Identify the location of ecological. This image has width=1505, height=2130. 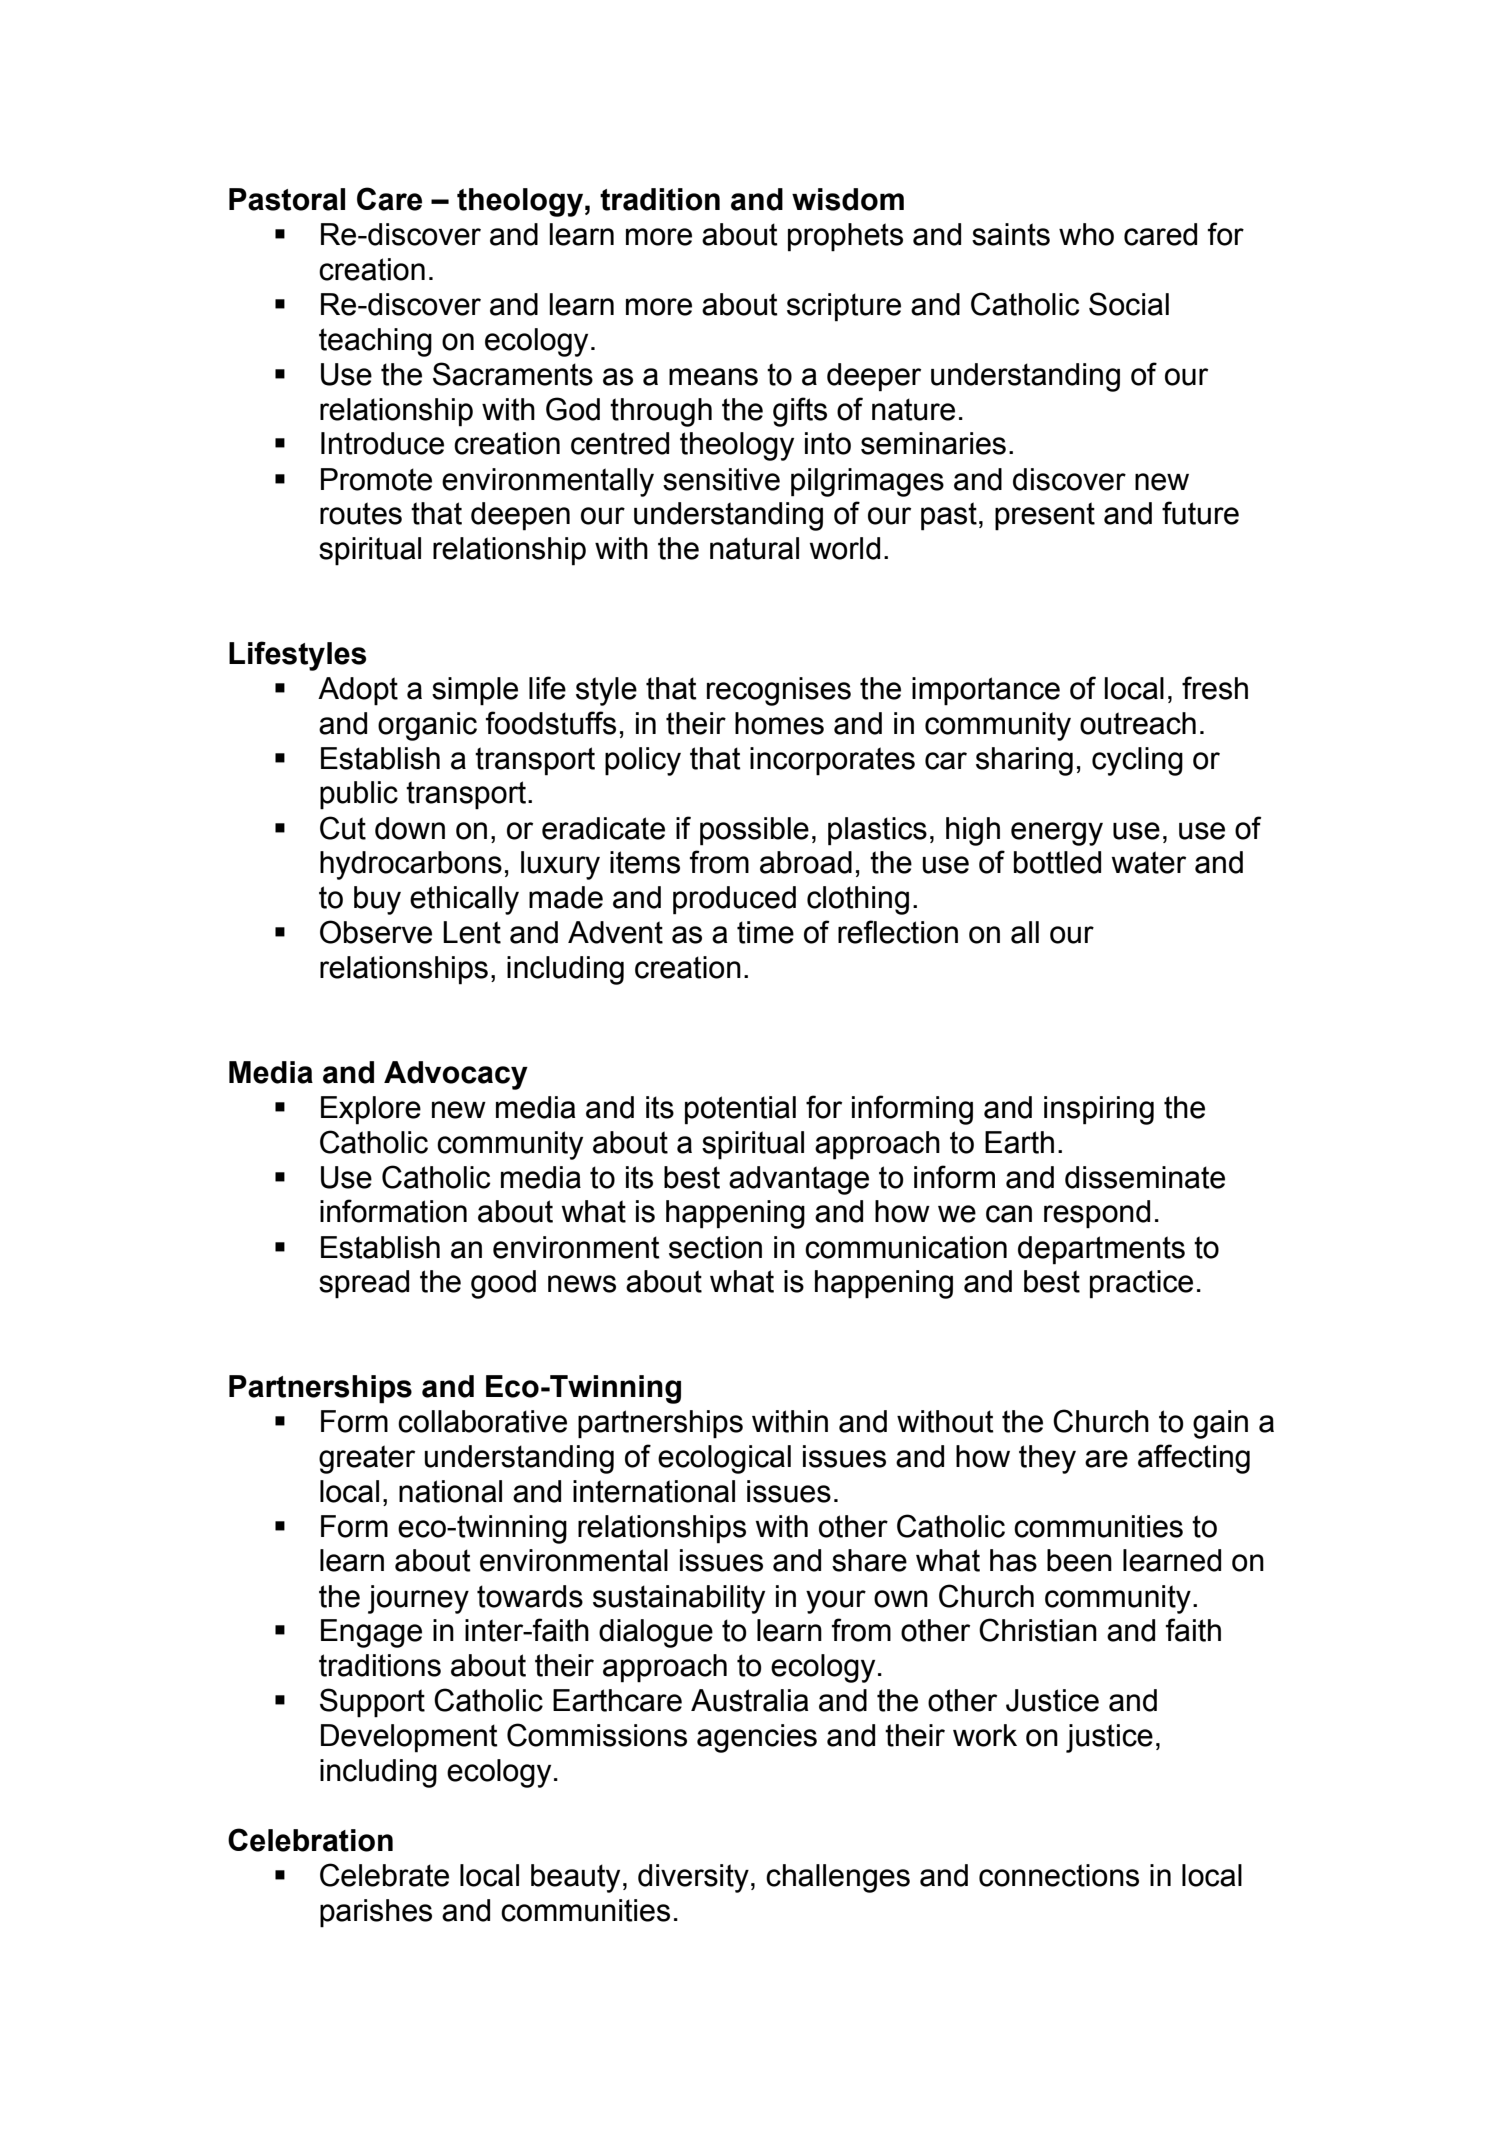
(724, 1459).
